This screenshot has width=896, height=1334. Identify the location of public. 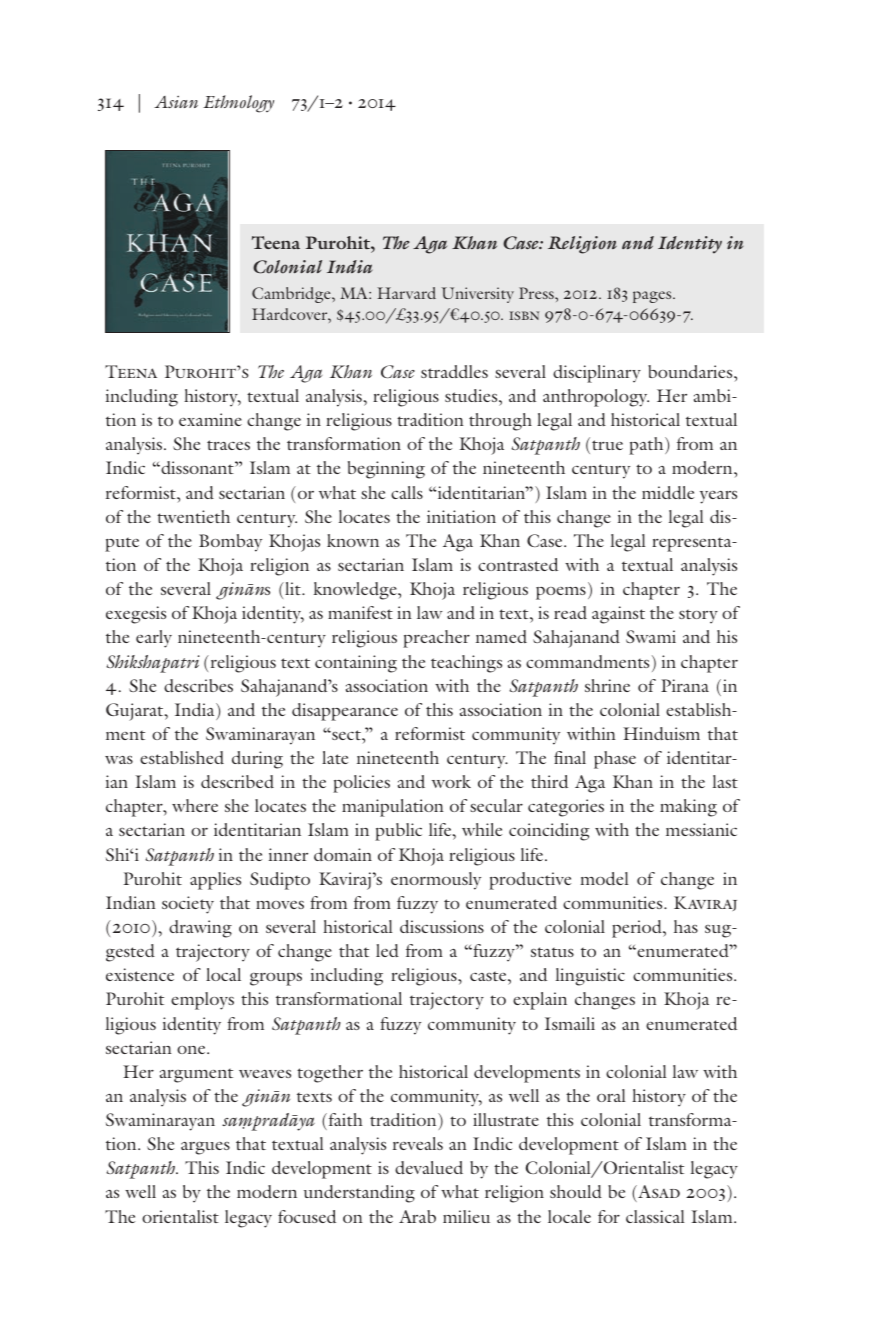
(398, 832).
